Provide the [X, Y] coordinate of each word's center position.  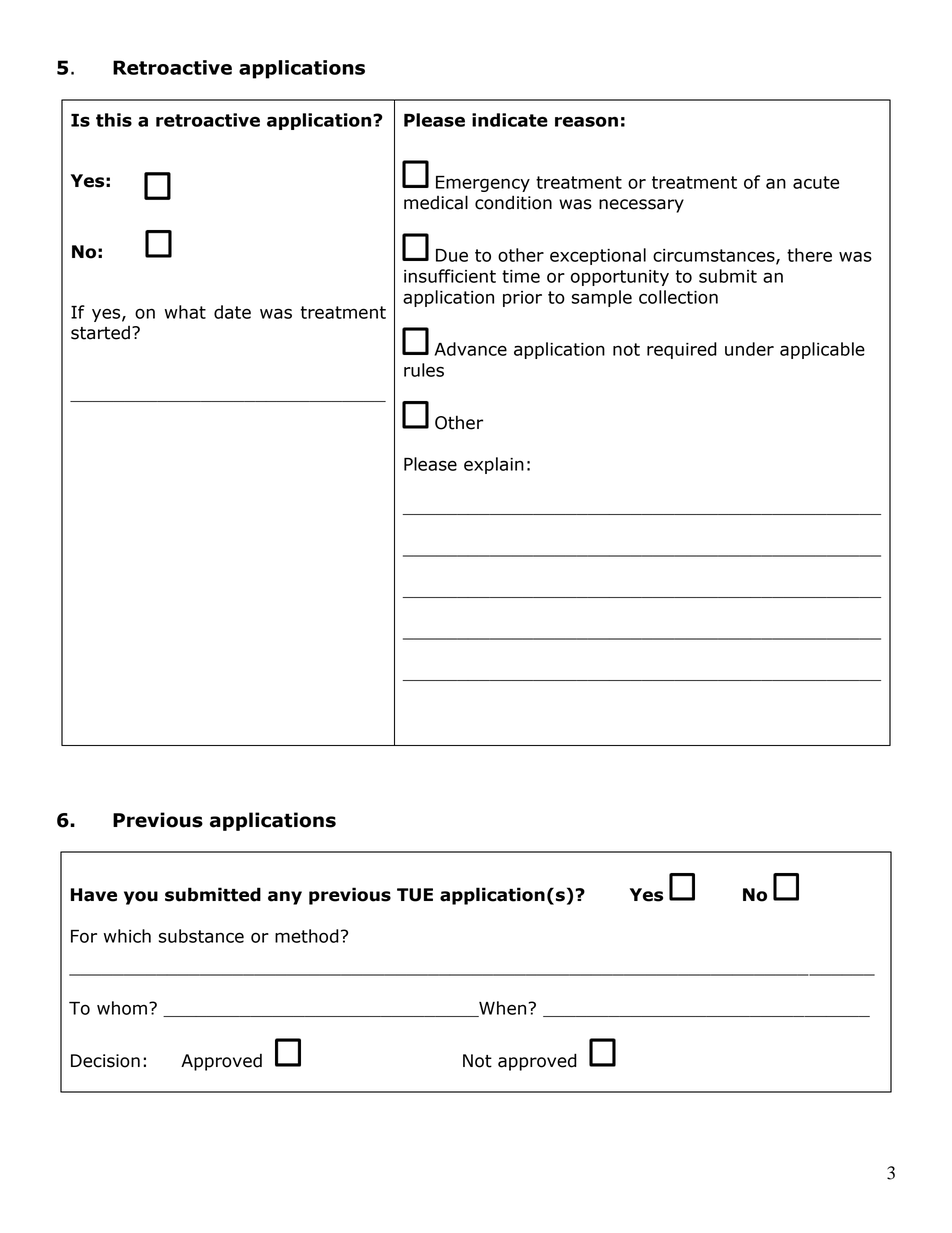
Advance [470, 349]
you [141, 898]
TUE [415, 895]
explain [494, 465]
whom [122, 1008]
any [285, 898]
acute [816, 182]
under [749, 349]
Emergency [483, 184]
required [682, 350]
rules [424, 370]
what [185, 312]
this [114, 120]
